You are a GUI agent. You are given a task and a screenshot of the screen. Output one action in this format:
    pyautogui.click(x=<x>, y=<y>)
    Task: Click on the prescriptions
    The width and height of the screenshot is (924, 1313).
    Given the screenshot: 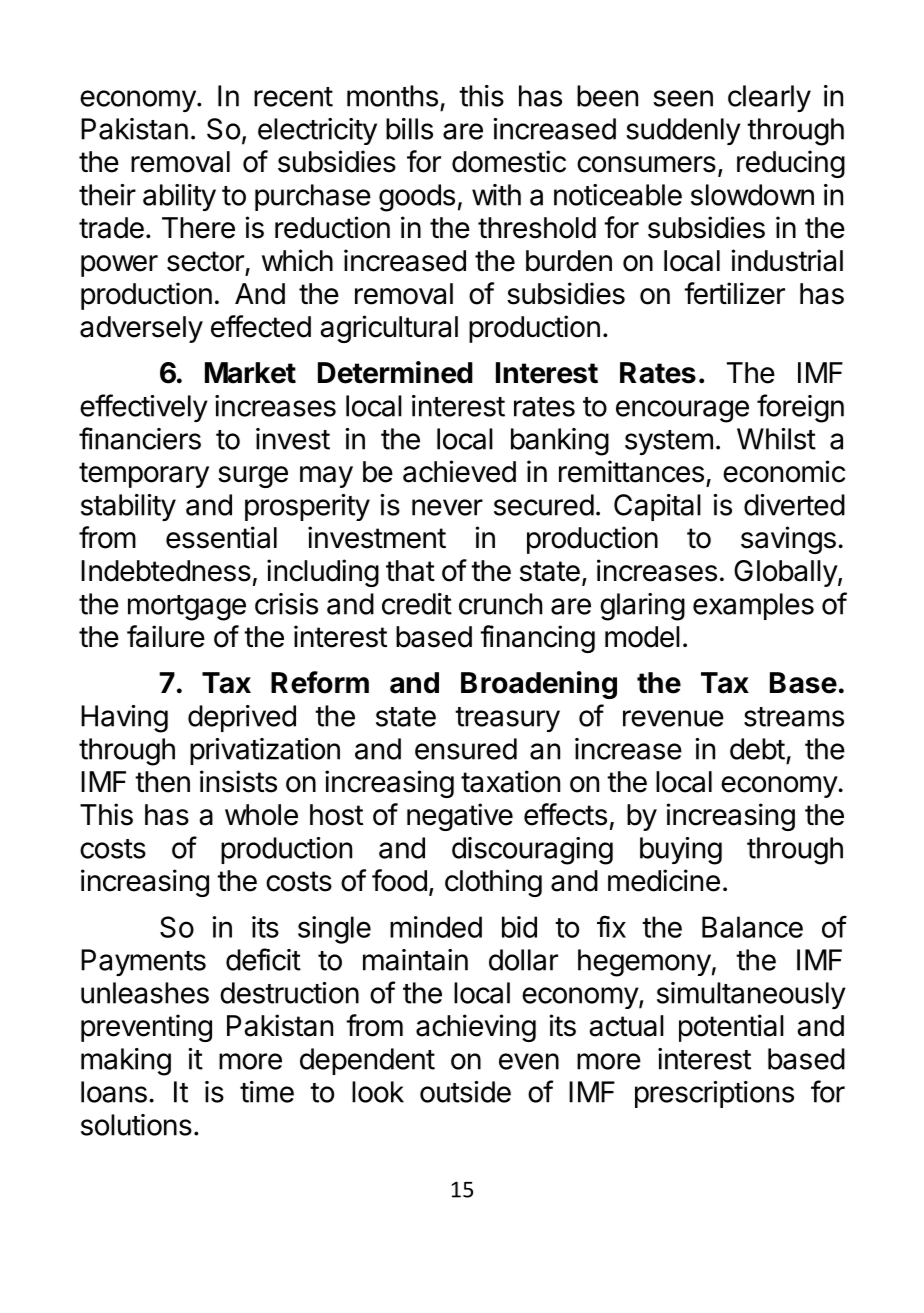 What is the action you would take?
    pyautogui.click(x=714, y=1094)
